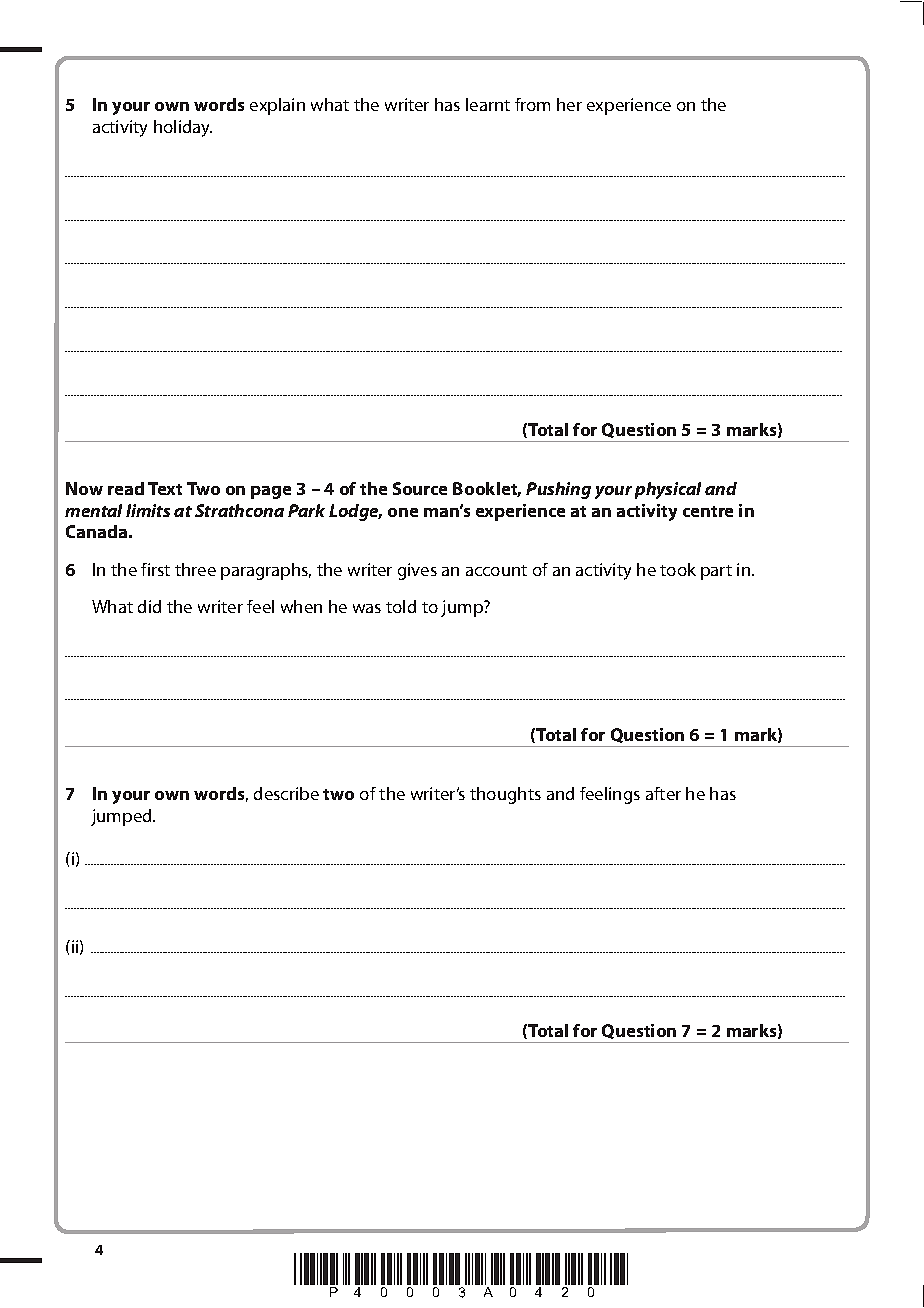 The width and height of the page is (924, 1308). What do you see at coordinates (532, 104) in the page?
I see `from` at bounding box center [532, 104].
